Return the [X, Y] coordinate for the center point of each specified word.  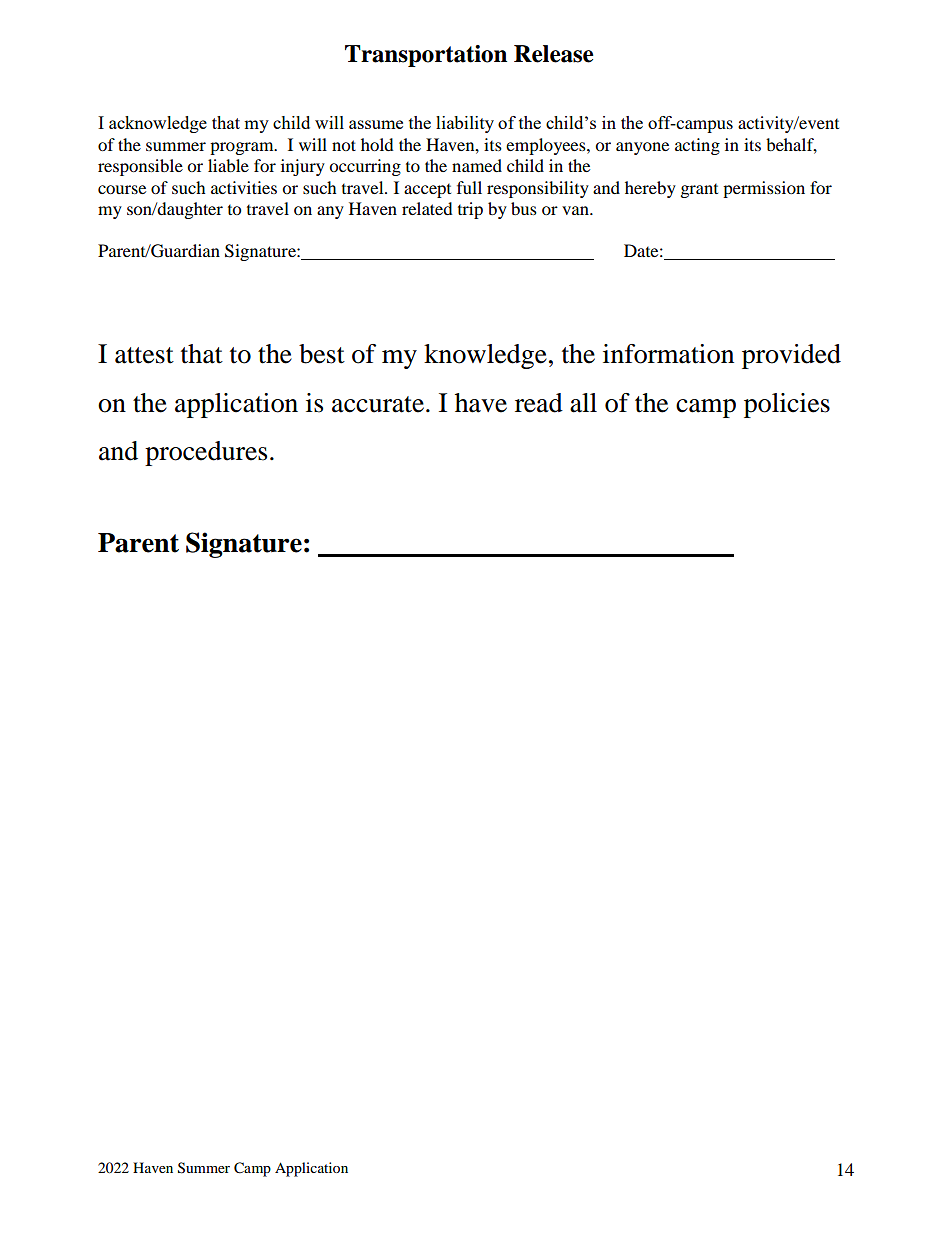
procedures [206, 453]
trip [470, 210]
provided [791, 356]
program [243, 148]
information [668, 354]
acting [697, 146]
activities [244, 187]
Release [553, 54]
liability [465, 124]
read [539, 403]
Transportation [426, 56]
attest [144, 355]
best [322, 354]
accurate [379, 404]
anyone [642, 148]
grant [699, 191]
